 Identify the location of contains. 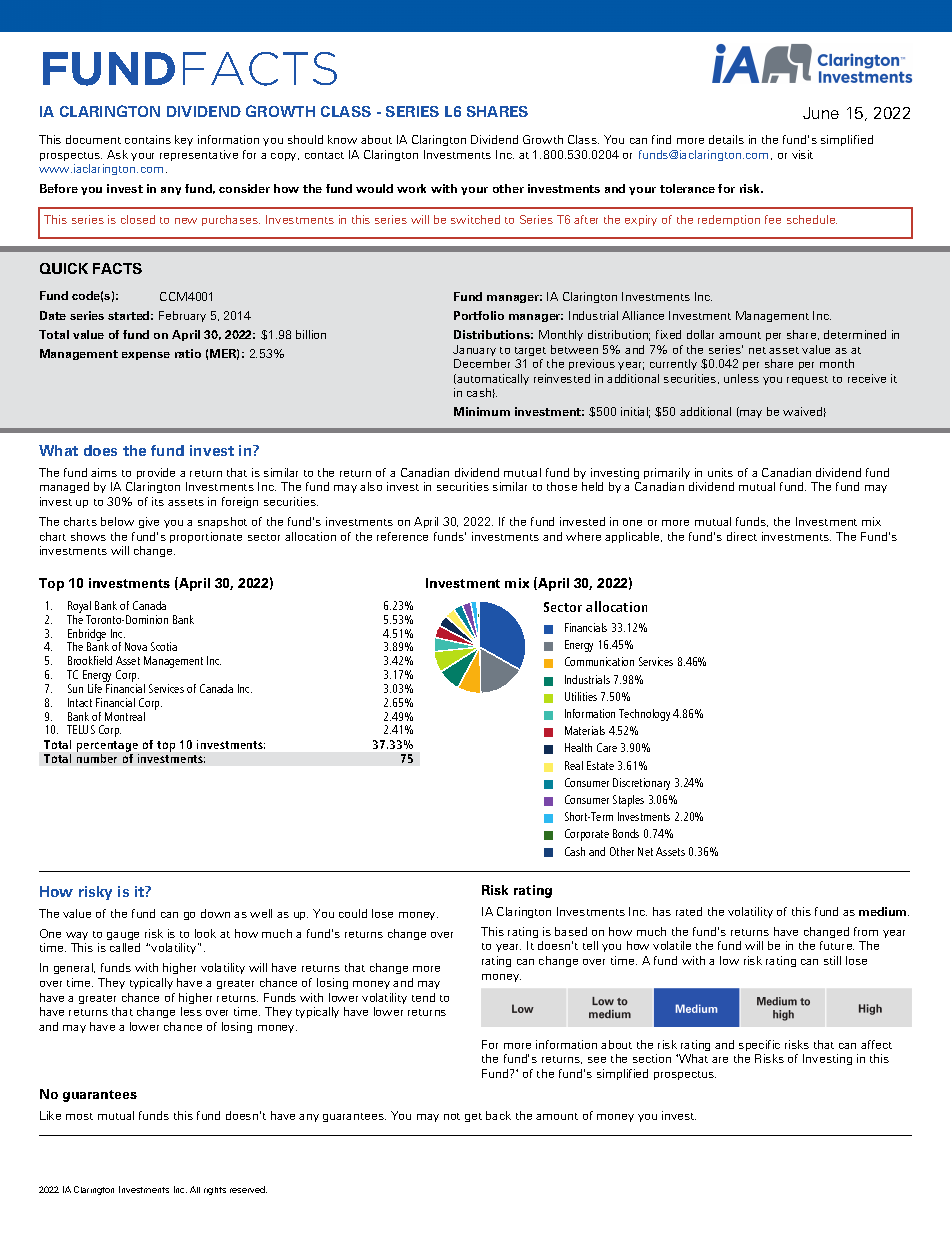
(148, 139).
